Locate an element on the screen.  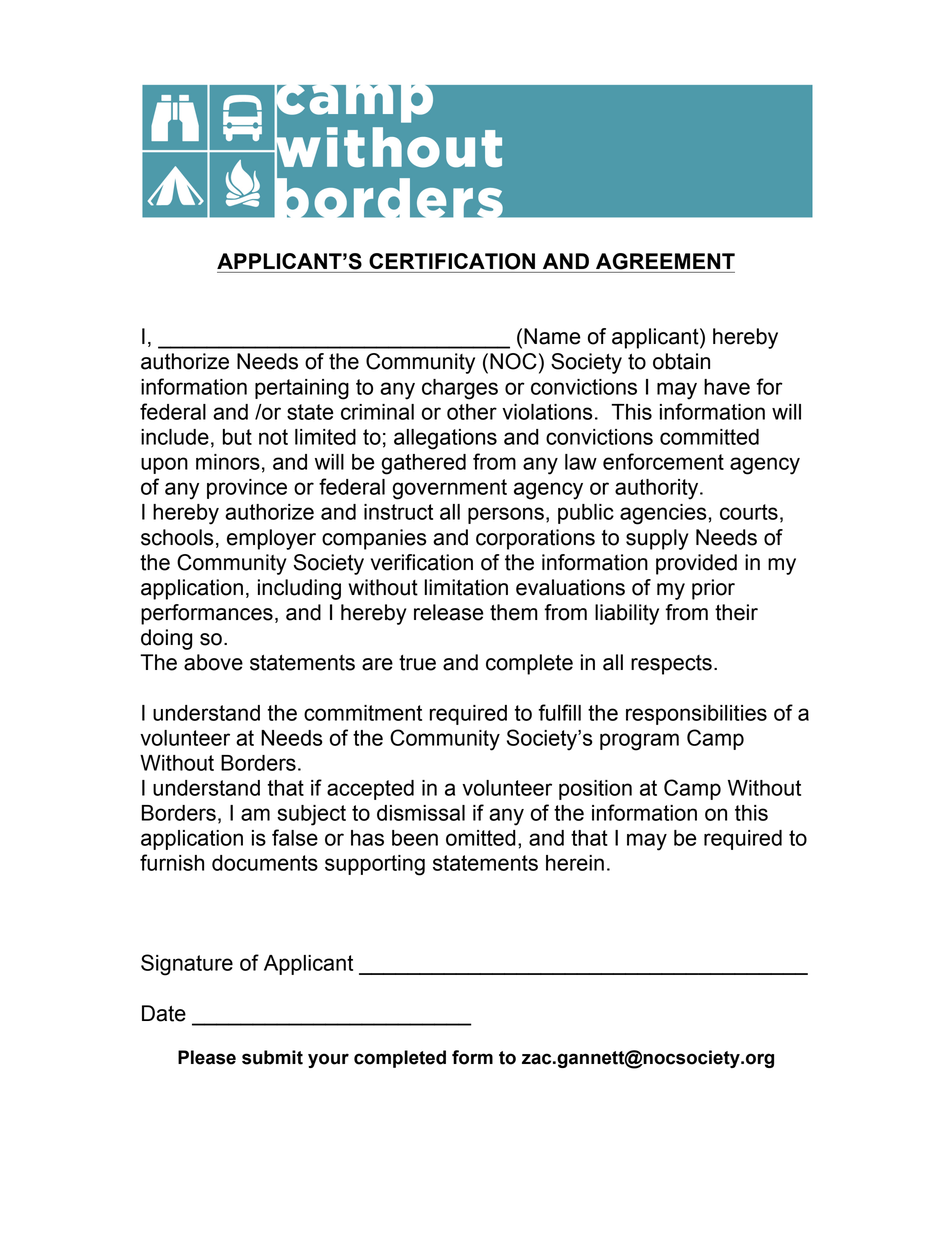
program is located at coordinates (639, 742).
